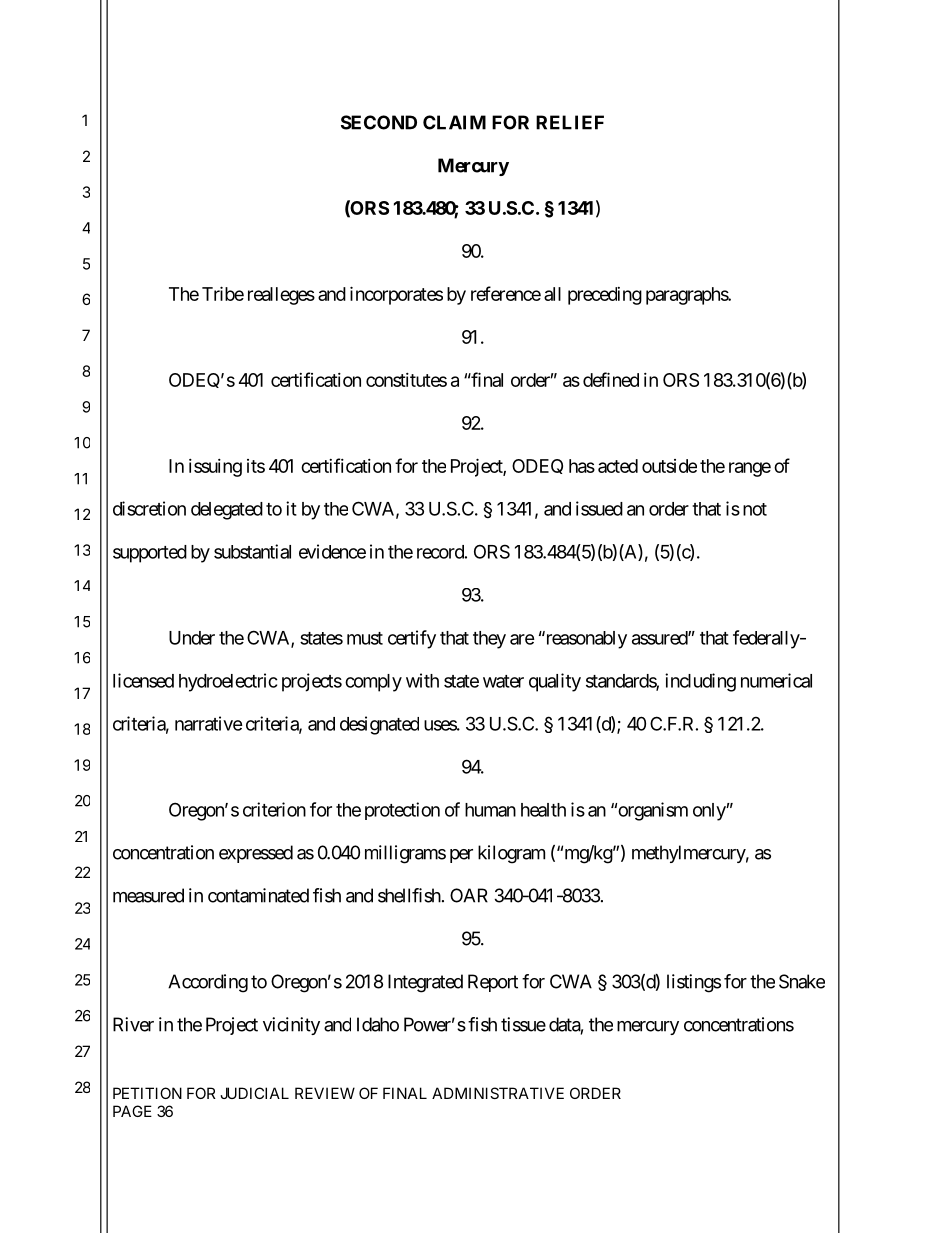 This screenshot has width=952, height=1233. I want to click on issuing, so click(215, 468).
